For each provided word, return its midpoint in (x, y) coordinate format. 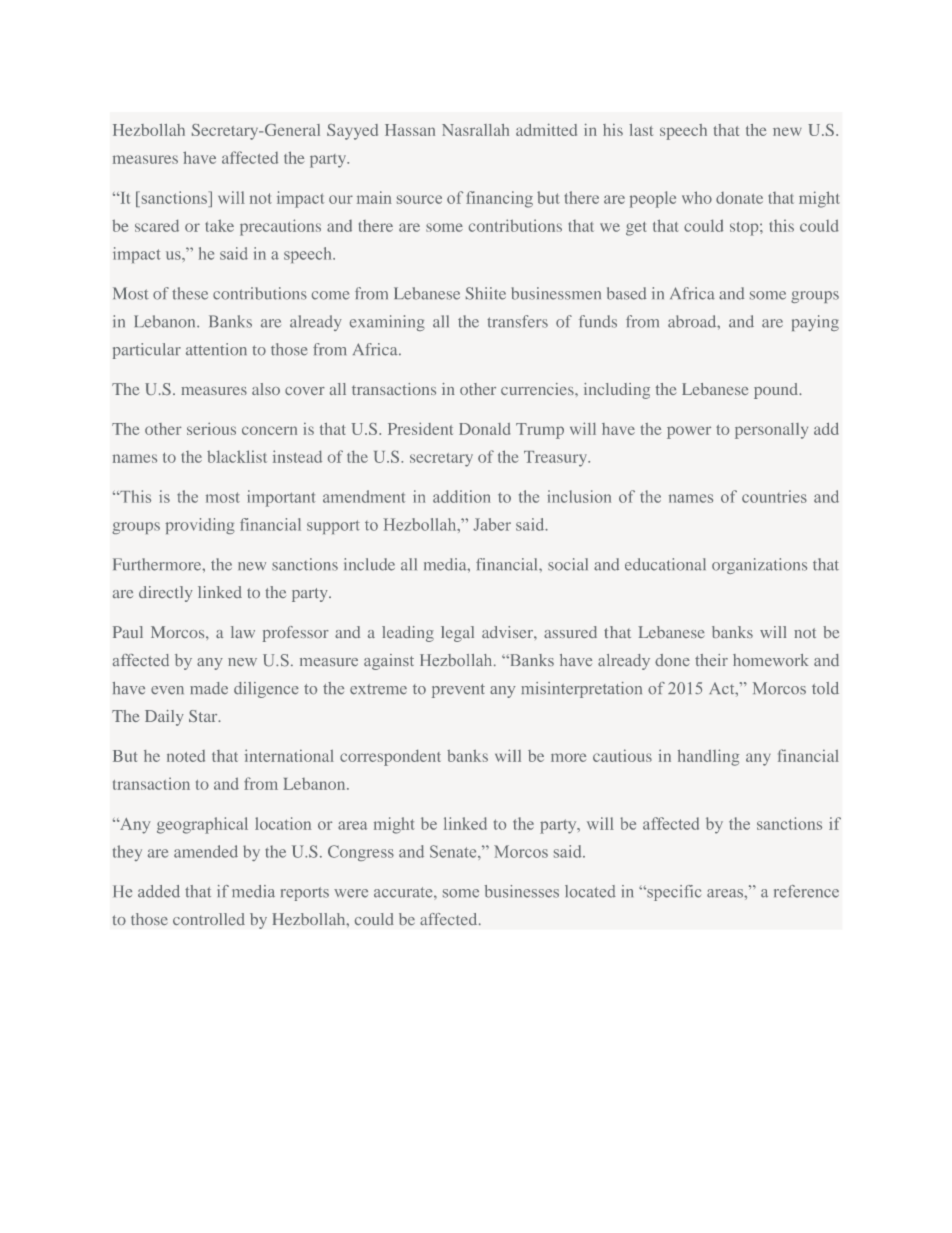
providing (200, 526)
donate (739, 198)
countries (774, 496)
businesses (522, 891)
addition (461, 496)
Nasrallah (475, 130)
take (219, 225)
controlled (209, 919)
